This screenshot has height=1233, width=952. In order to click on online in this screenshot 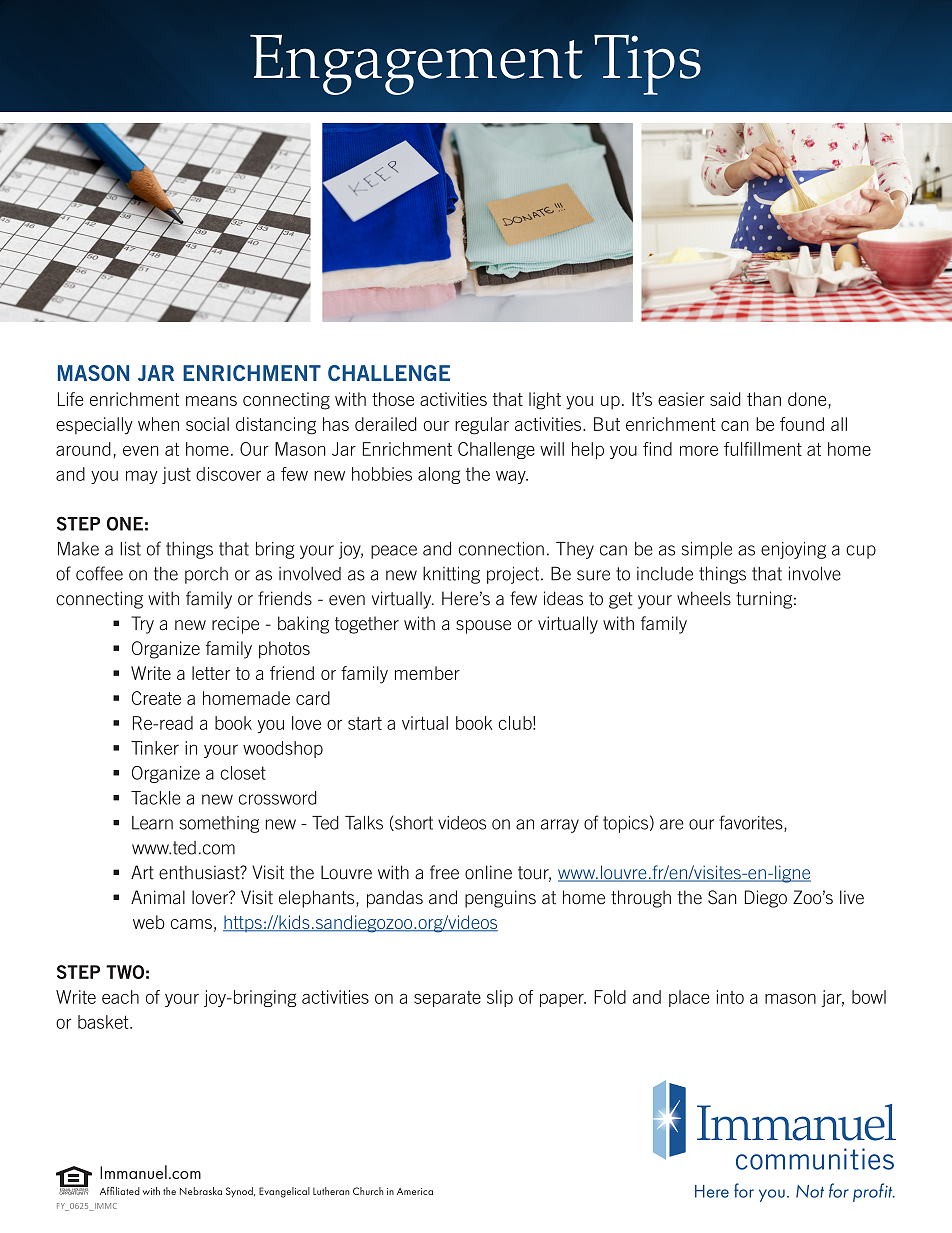, I will do `click(488, 872)`.
